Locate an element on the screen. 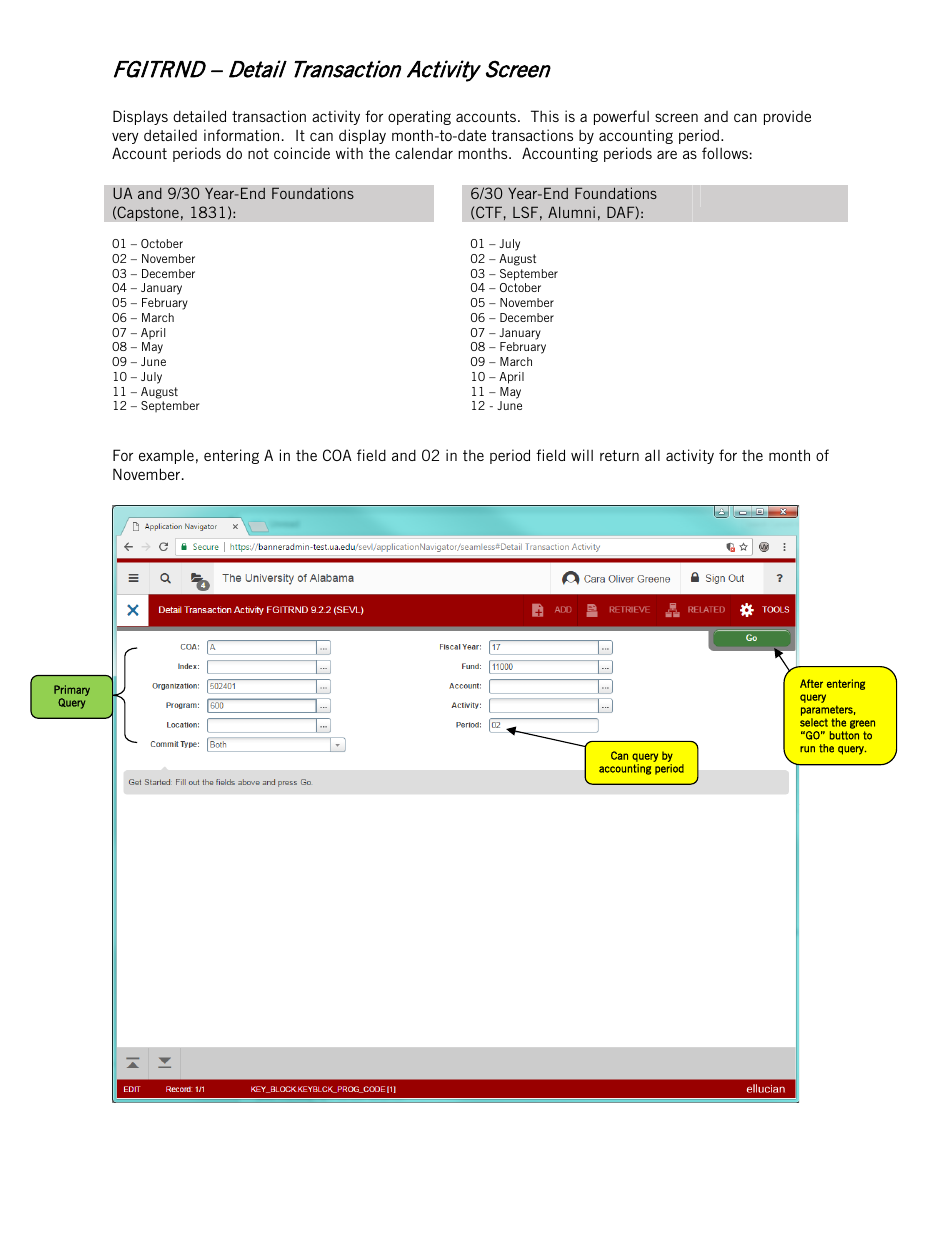 The height and width of the screenshot is (1233, 952). return is located at coordinates (619, 455).
